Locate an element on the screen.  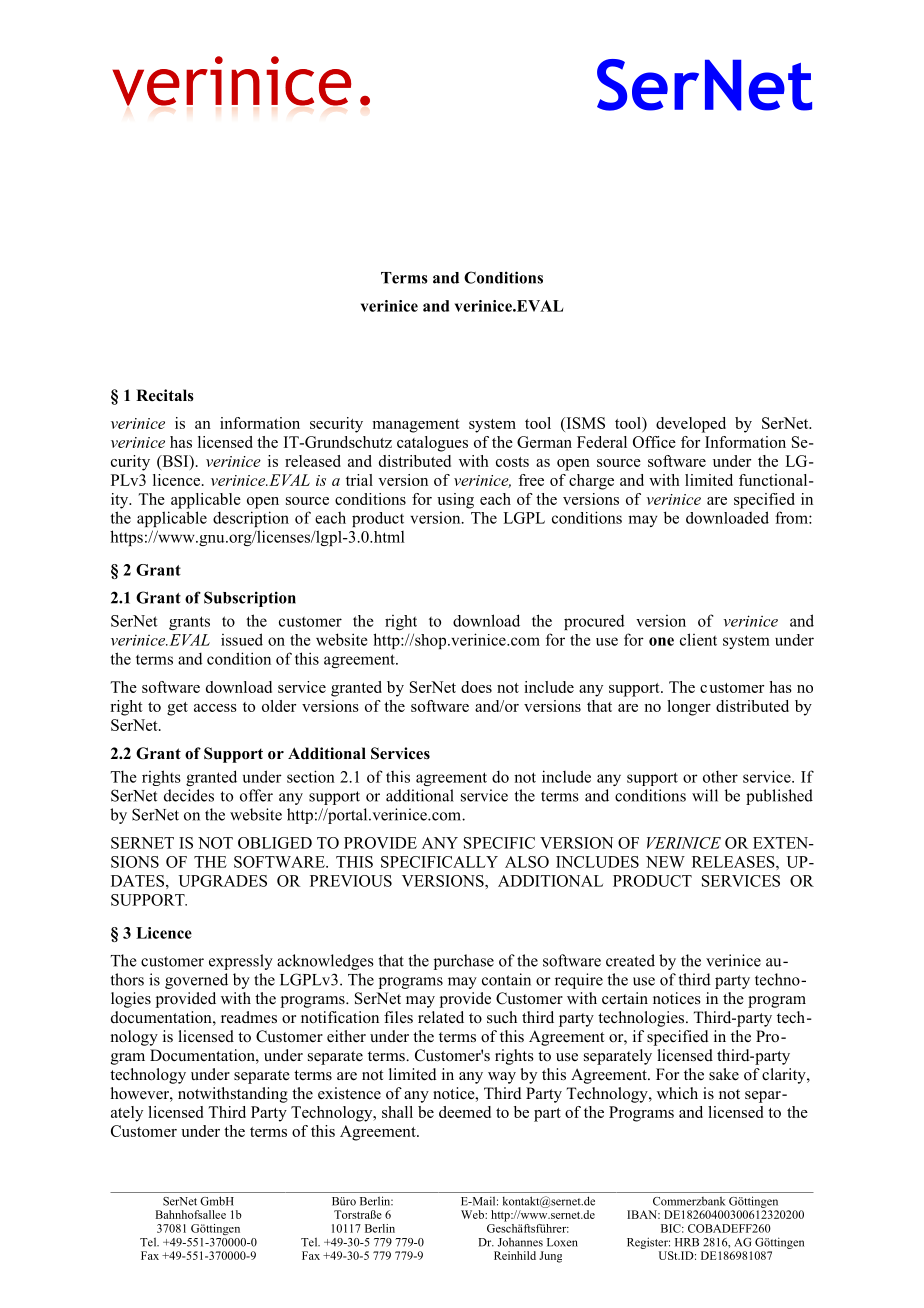
developed is located at coordinates (691, 425).
